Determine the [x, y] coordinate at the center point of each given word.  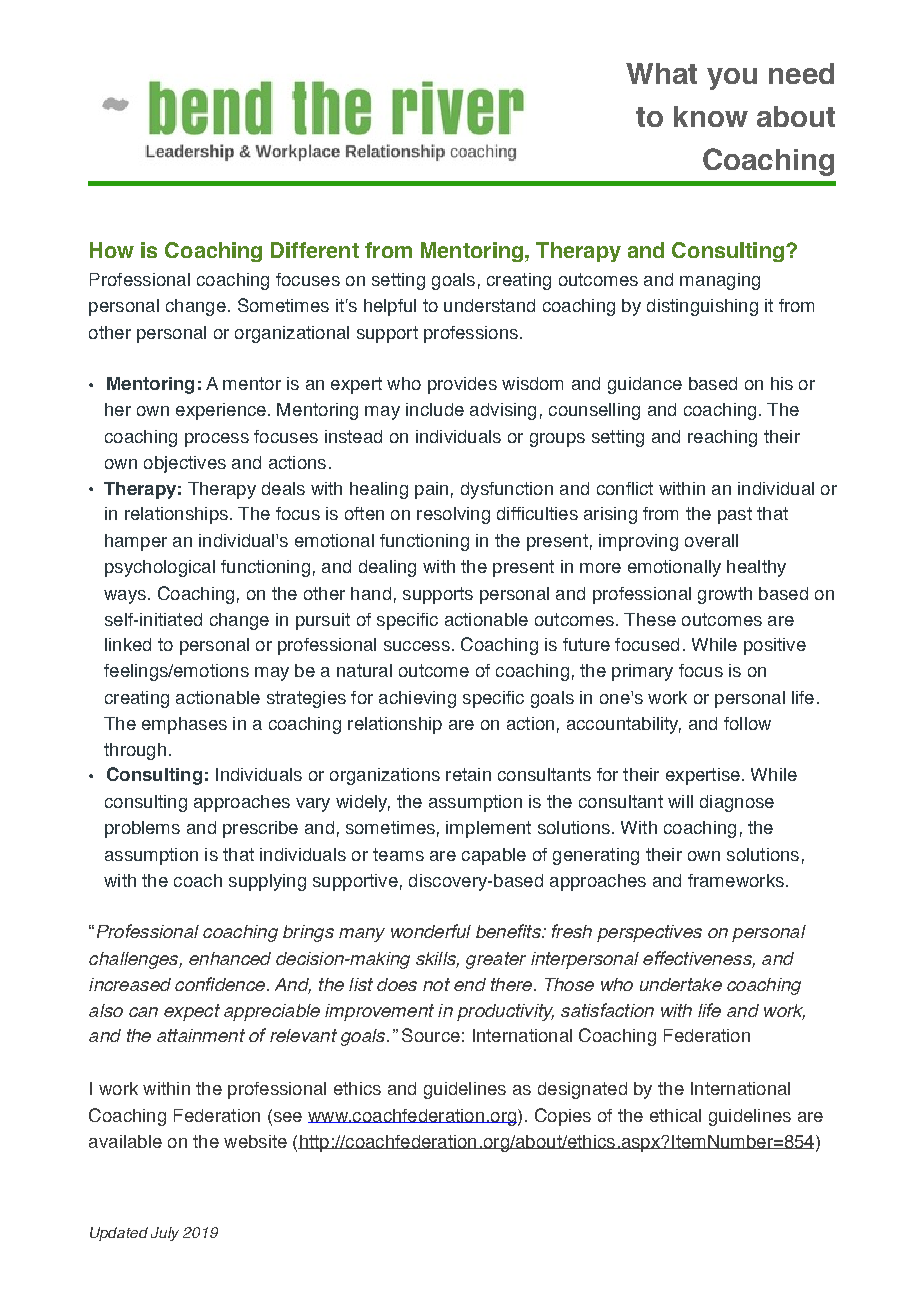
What [661, 73]
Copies [563, 1117]
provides [462, 385]
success [417, 646]
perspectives [649, 933]
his [782, 383]
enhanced [230, 958]
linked [128, 644]
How [112, 250]
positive [775, 646]
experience [221, 411]
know [711, 116]
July [165, 1234]
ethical [675, 1115]
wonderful [431, 931]
